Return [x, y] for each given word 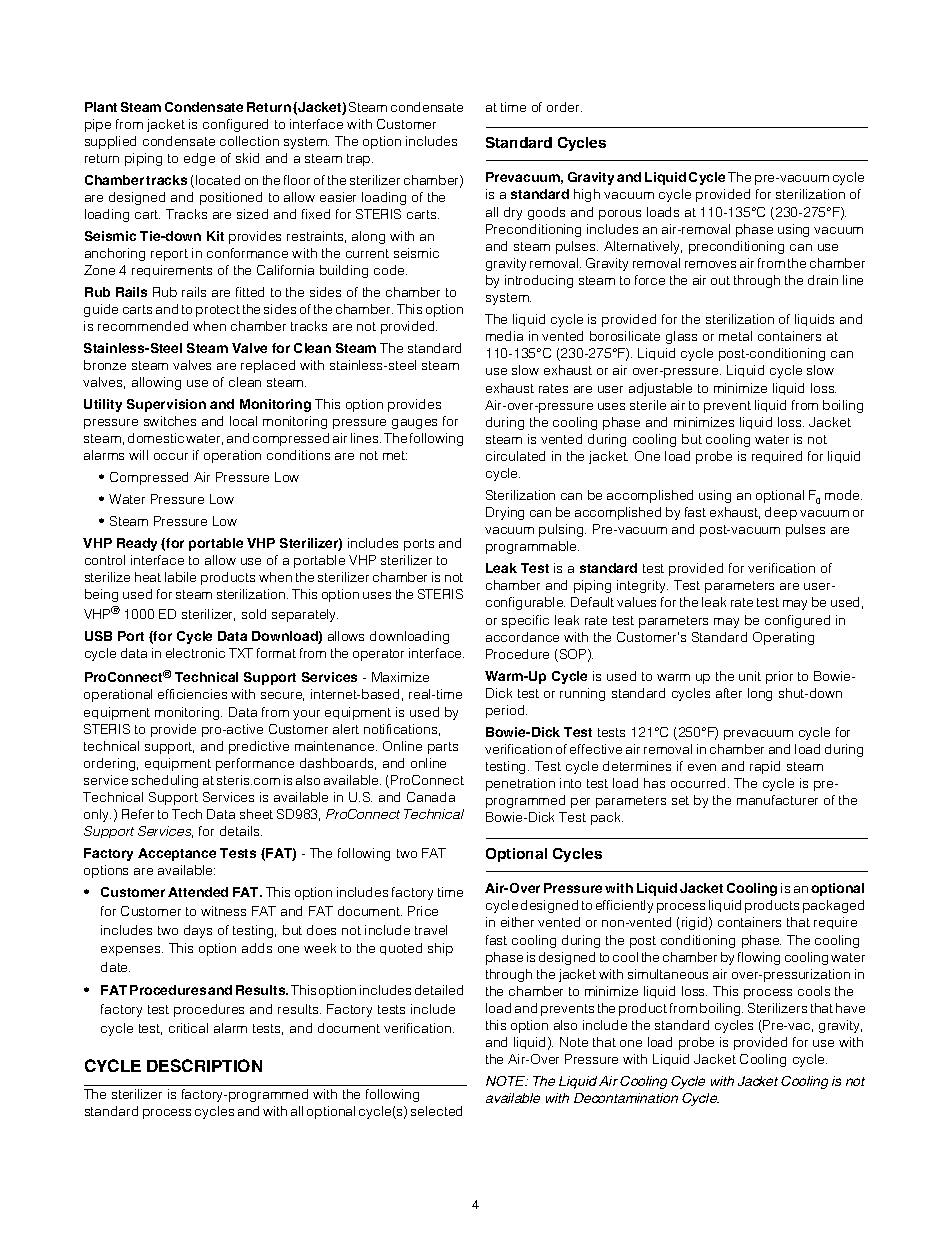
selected [436, 1111]
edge [199, 159]
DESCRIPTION [204, 1065]
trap [360, 160]
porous [620, 215]
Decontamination [626, 1098]
